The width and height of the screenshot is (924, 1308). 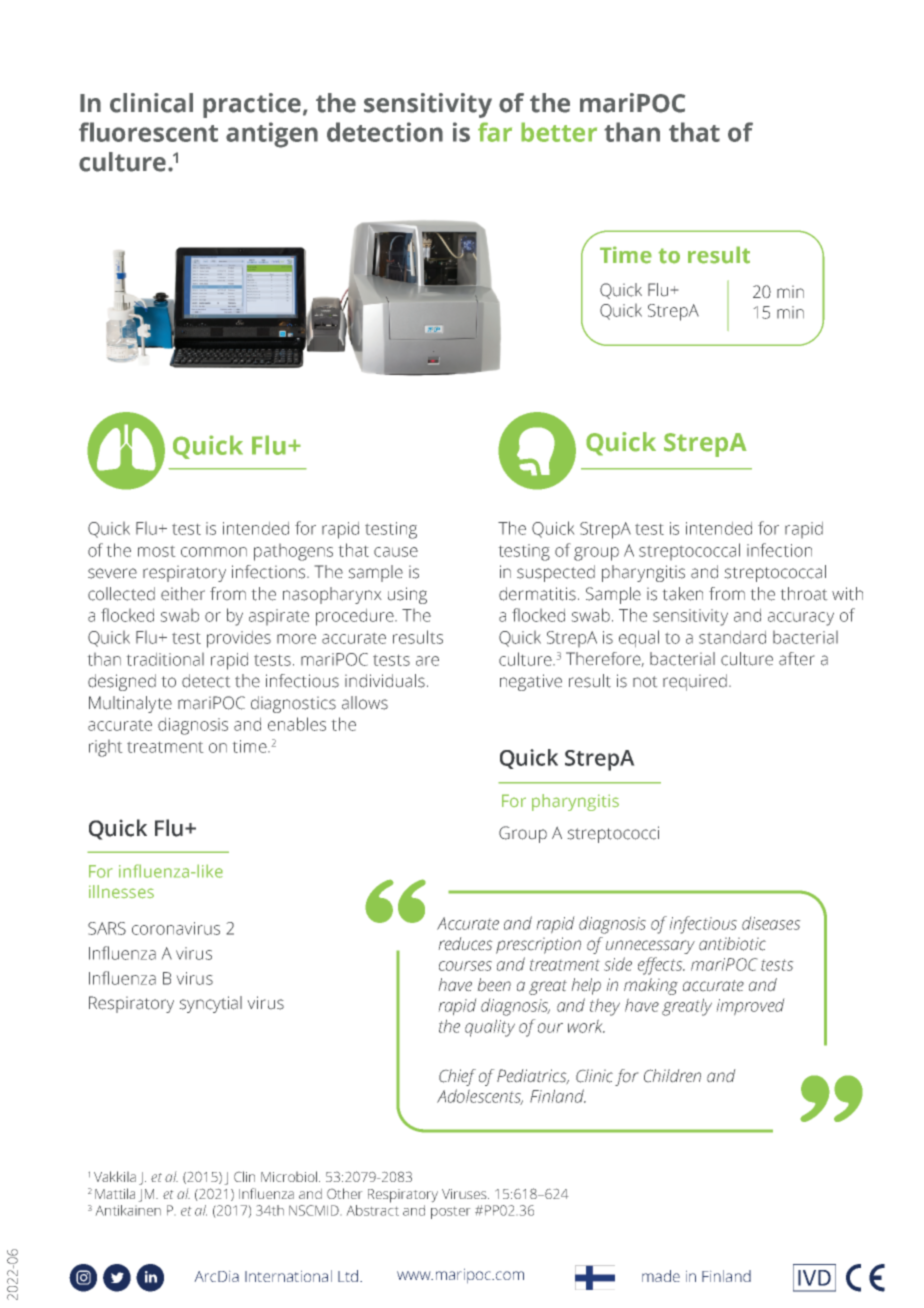 I want to click on poster, so click(x=451, y=1212).
